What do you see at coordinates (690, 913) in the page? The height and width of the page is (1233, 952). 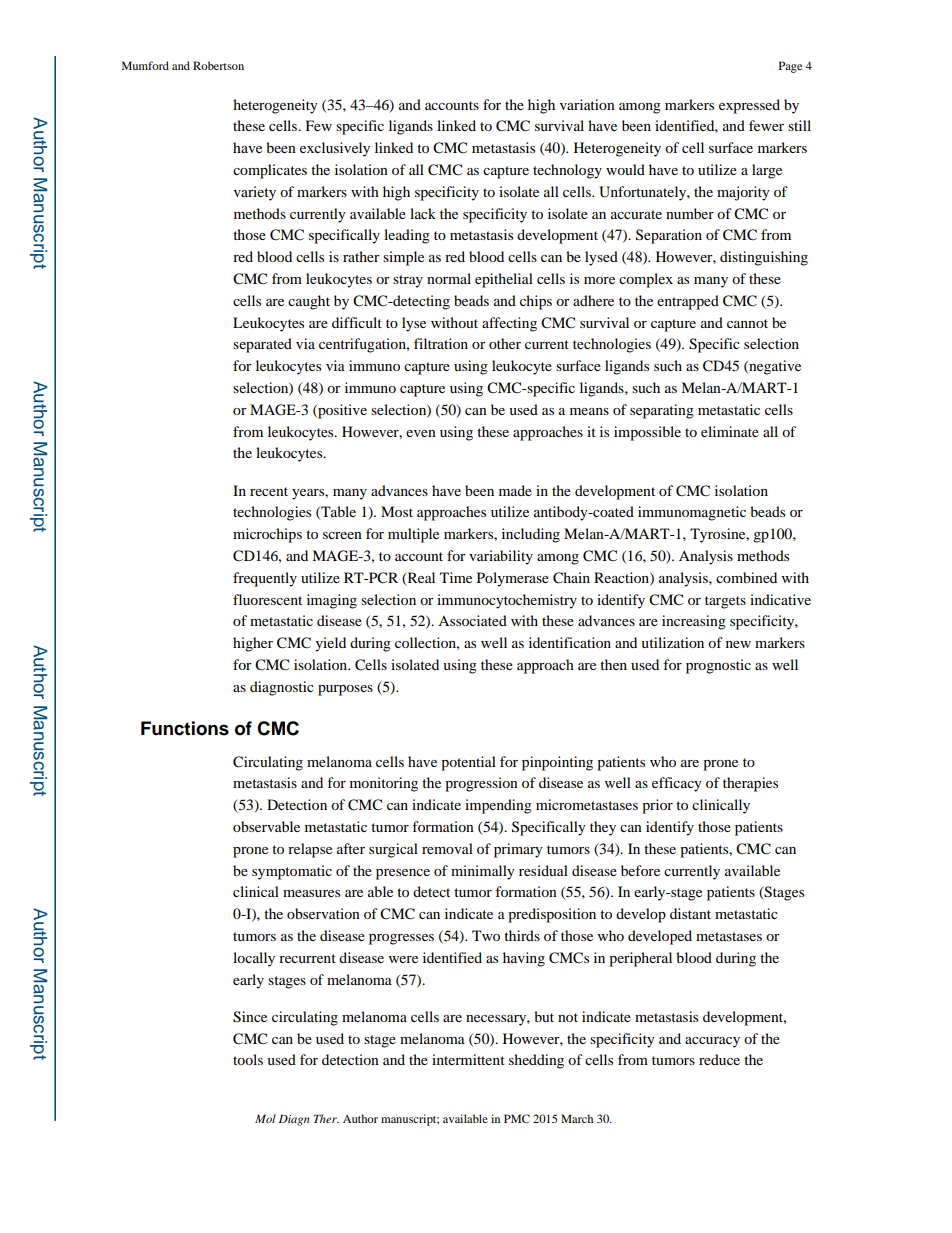 I see `distant` at bounding box center [690, 913].
